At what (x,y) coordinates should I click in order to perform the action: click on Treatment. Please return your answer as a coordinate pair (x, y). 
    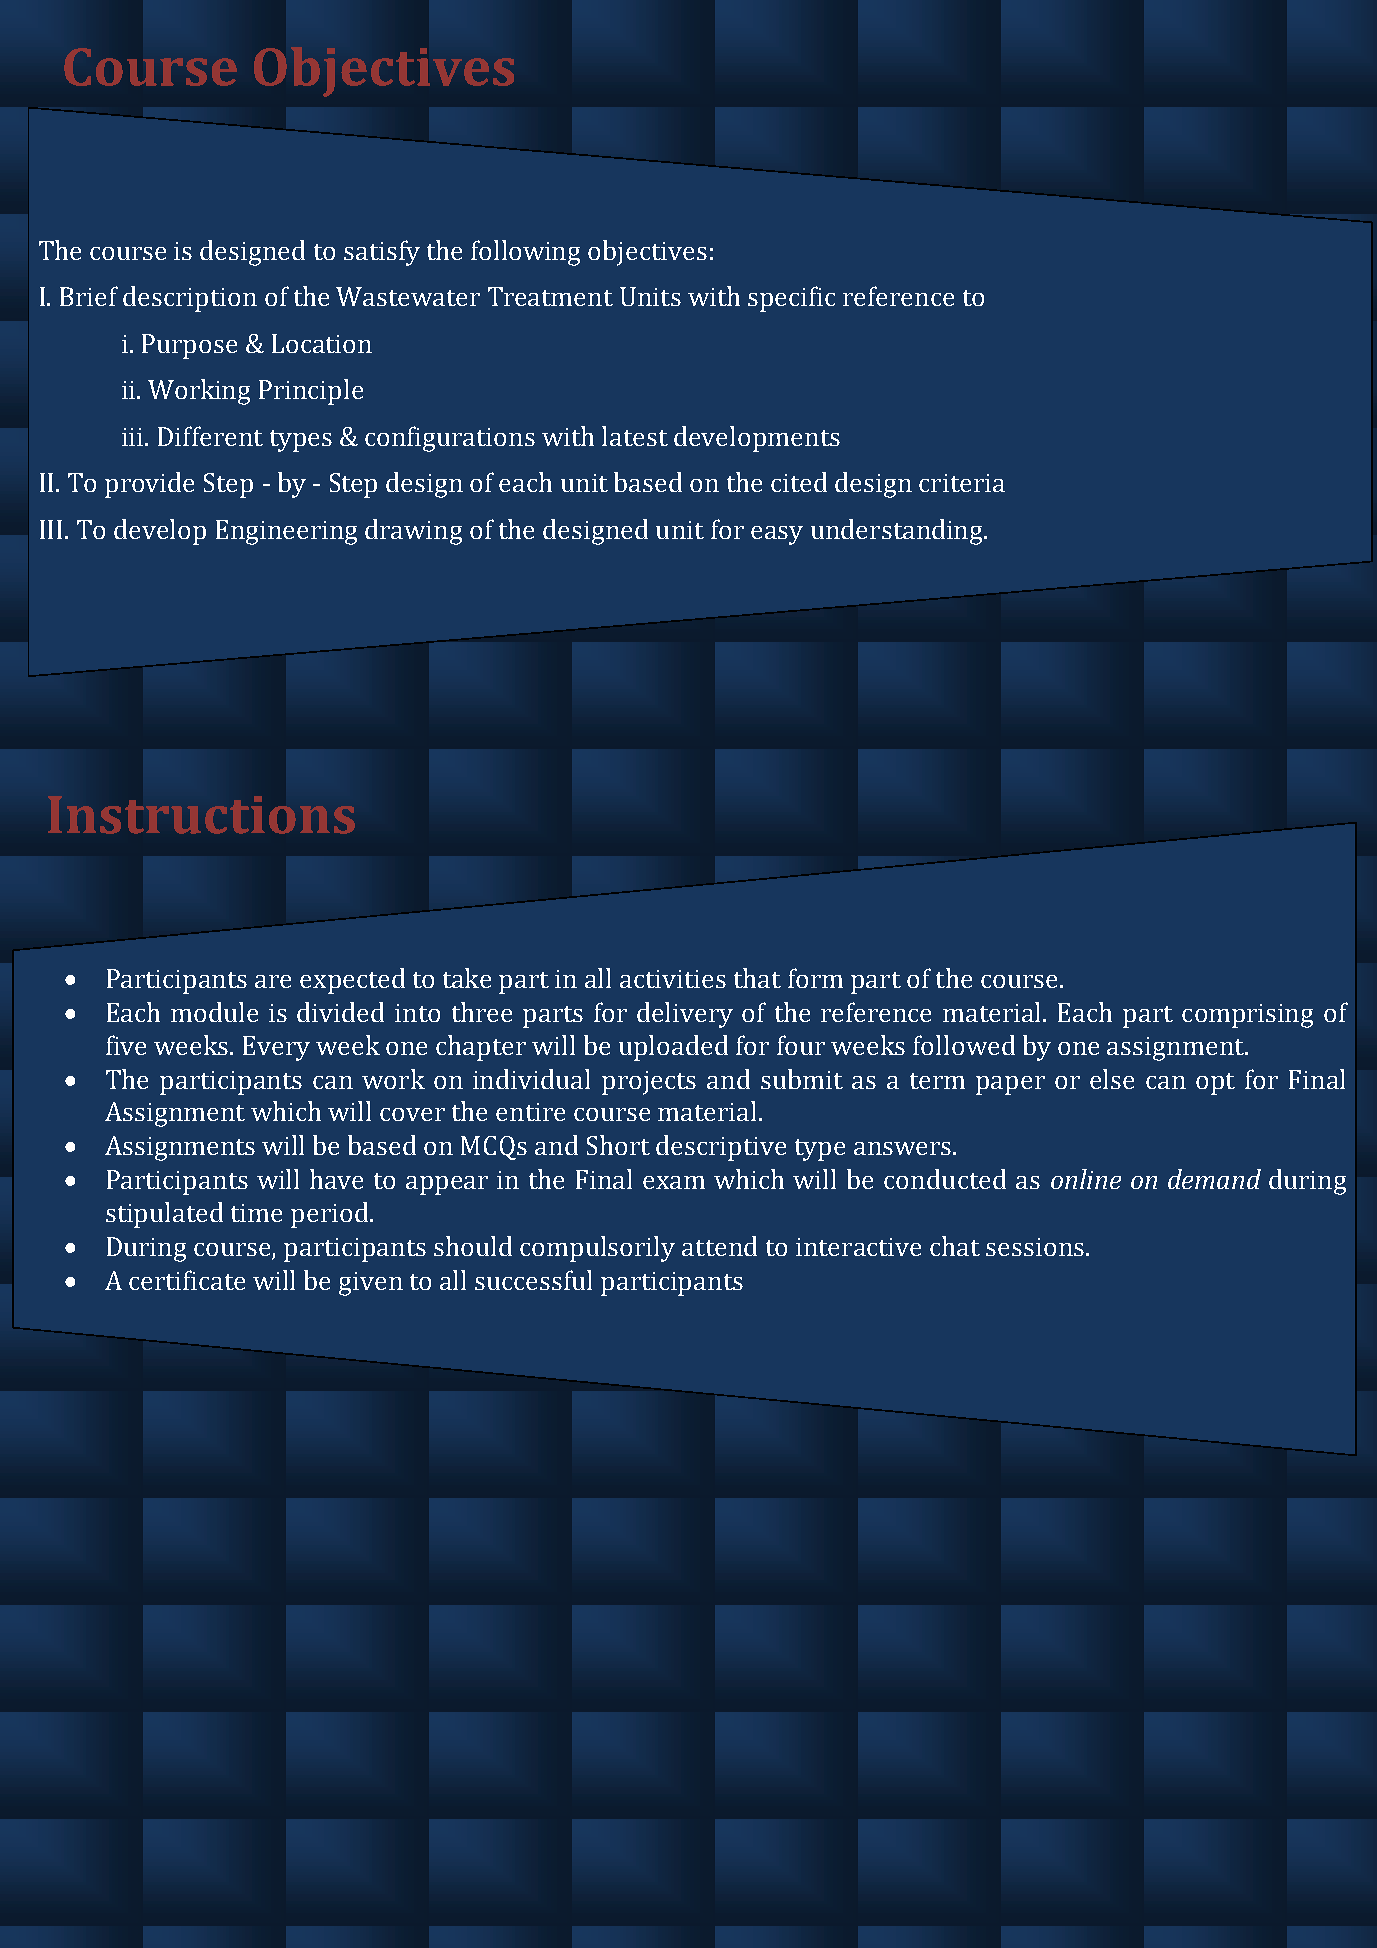
    Looking at the image, I should click on (550, 296).
